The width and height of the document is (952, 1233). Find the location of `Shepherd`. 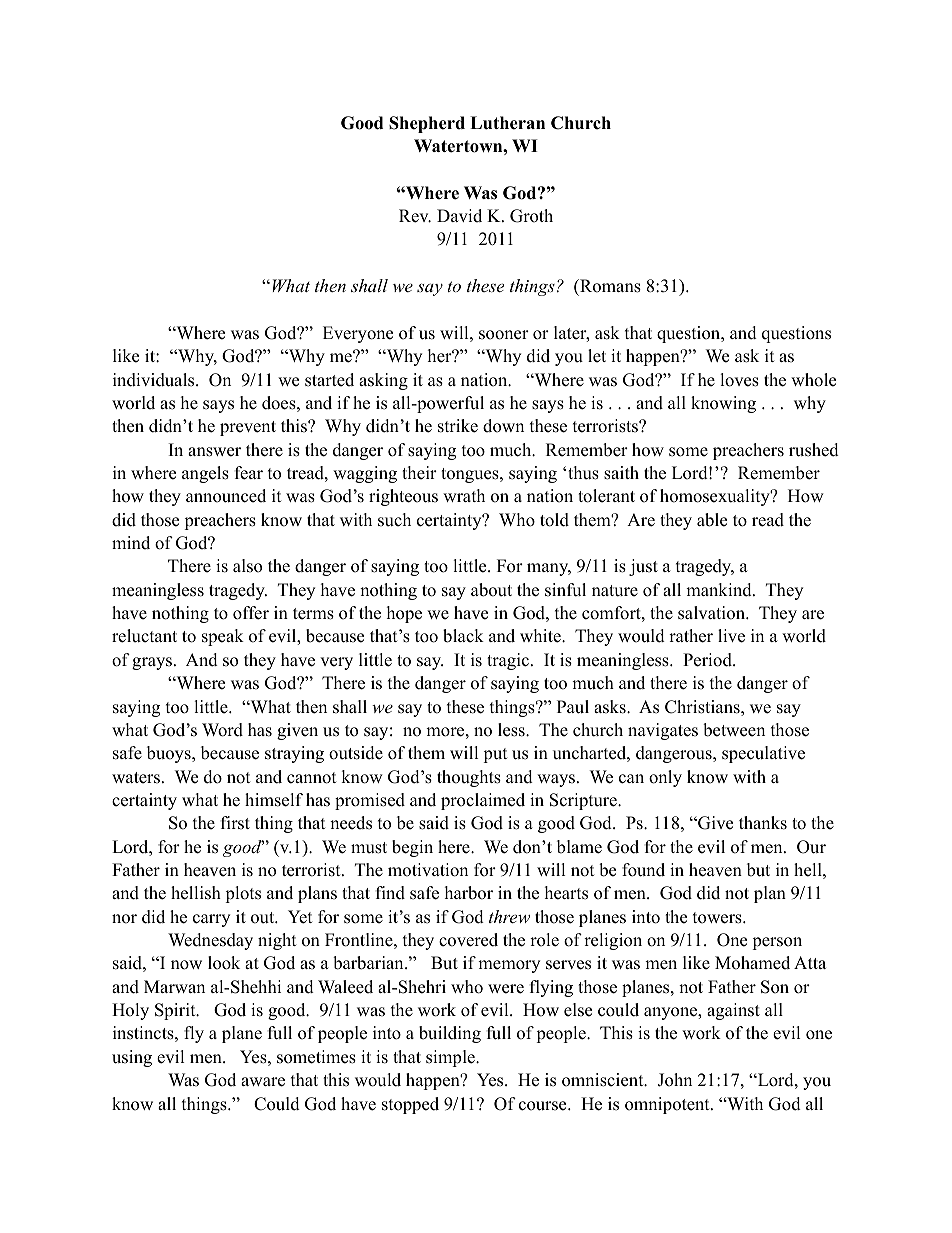

Shepherd is located at coordinates (427, 124).
